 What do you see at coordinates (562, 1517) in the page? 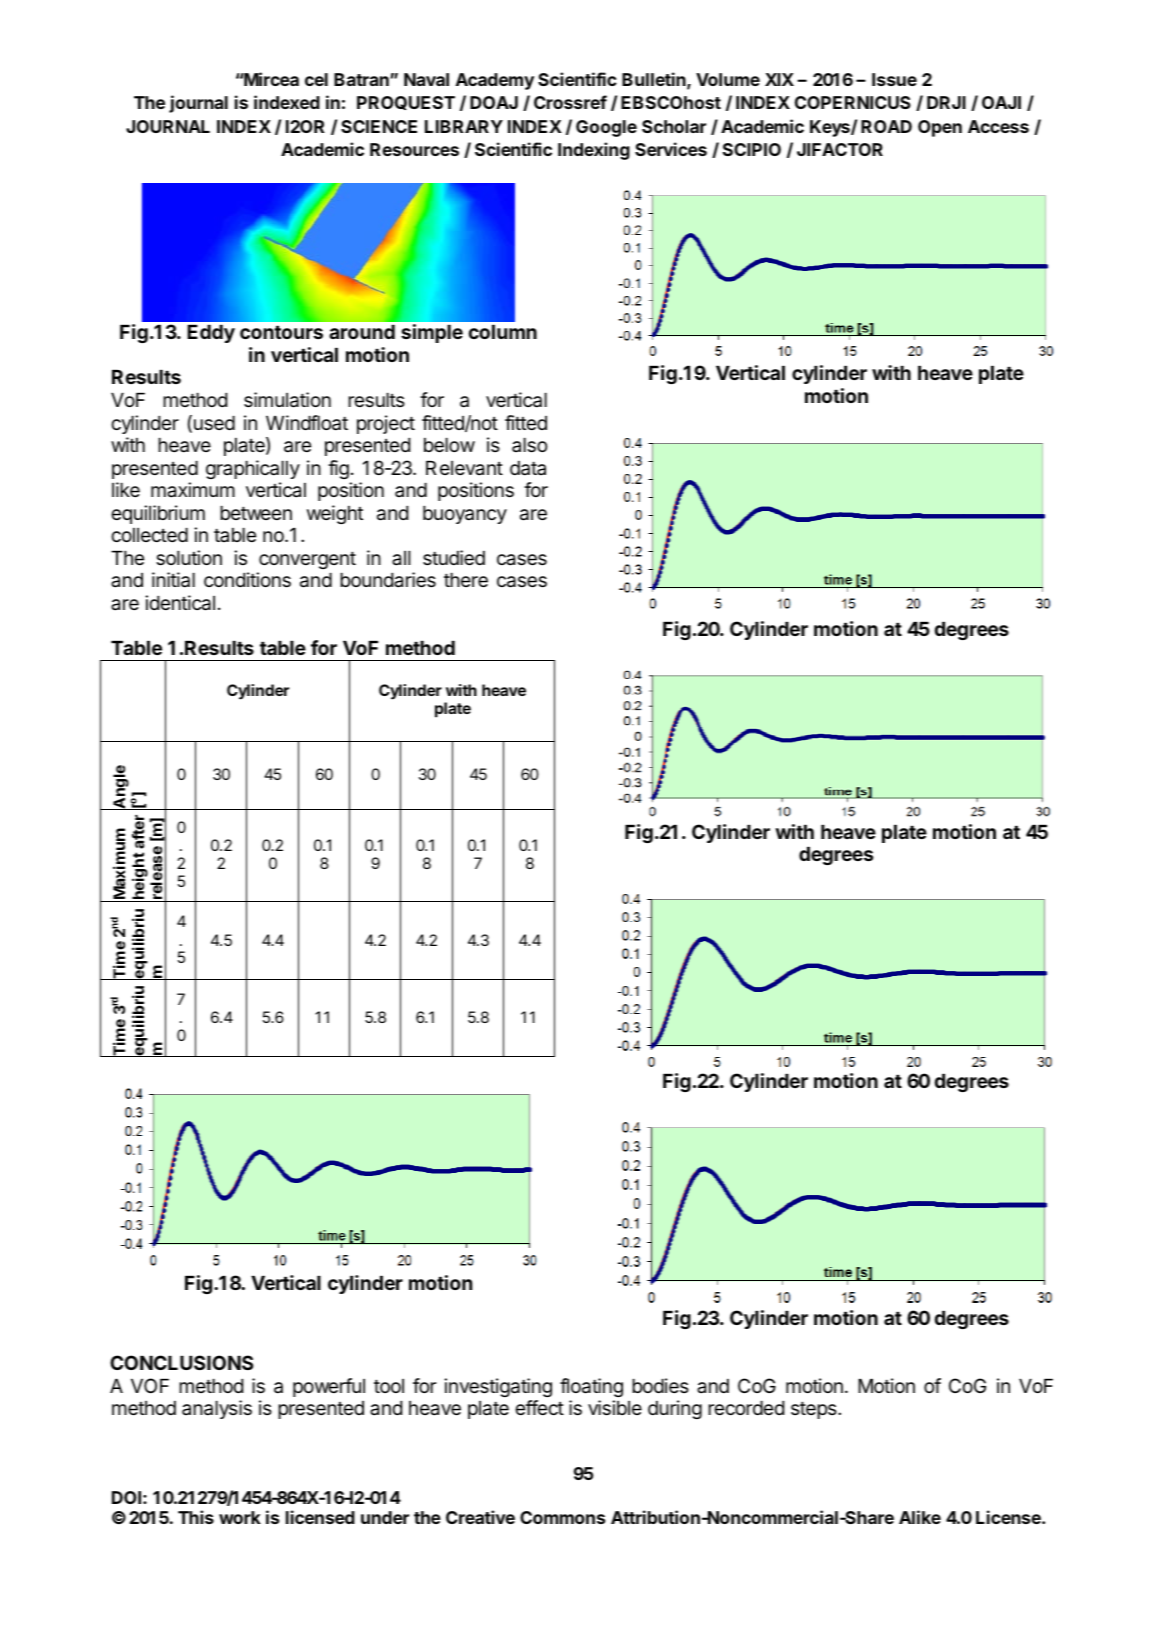
I see `Commons` at bounding box center [562, 1517].
